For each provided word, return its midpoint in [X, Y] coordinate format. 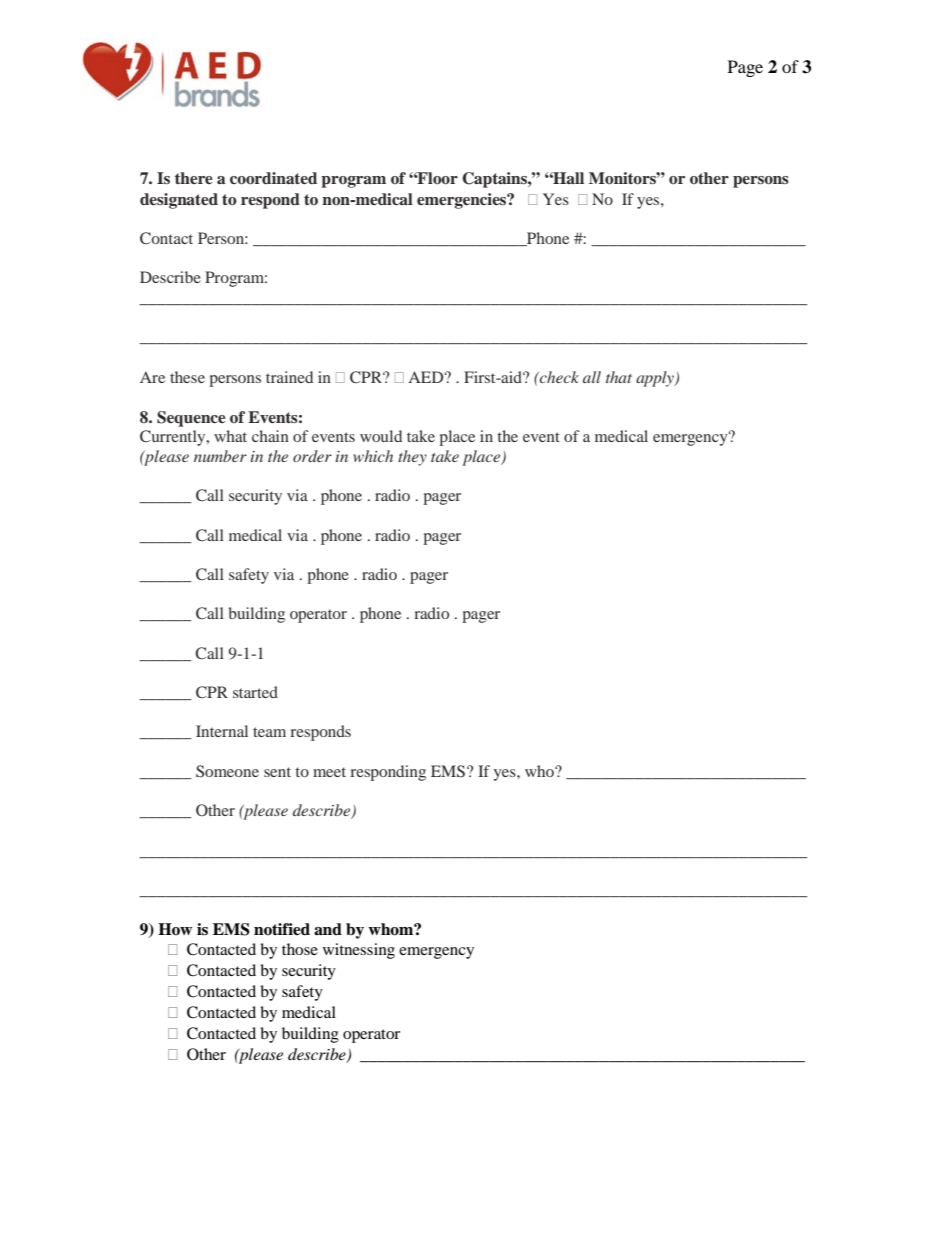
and [328, 929]
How [175, 929]
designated [179, 201]
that [619, 377]
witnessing [359, 951]
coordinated [273, 178]
